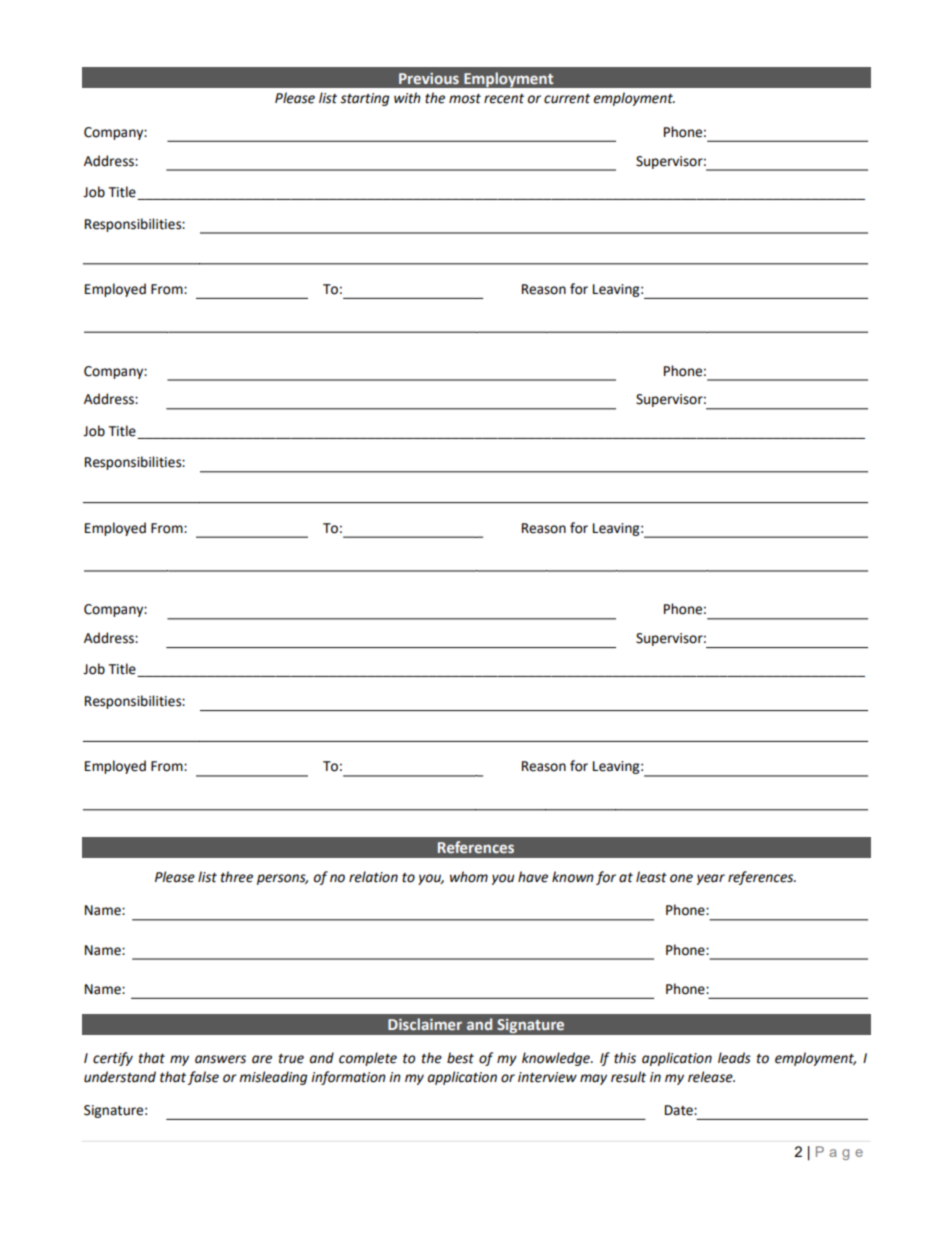  Describe the element at coordinates (465, 99) in the screenshot. I see `most` at that location.
